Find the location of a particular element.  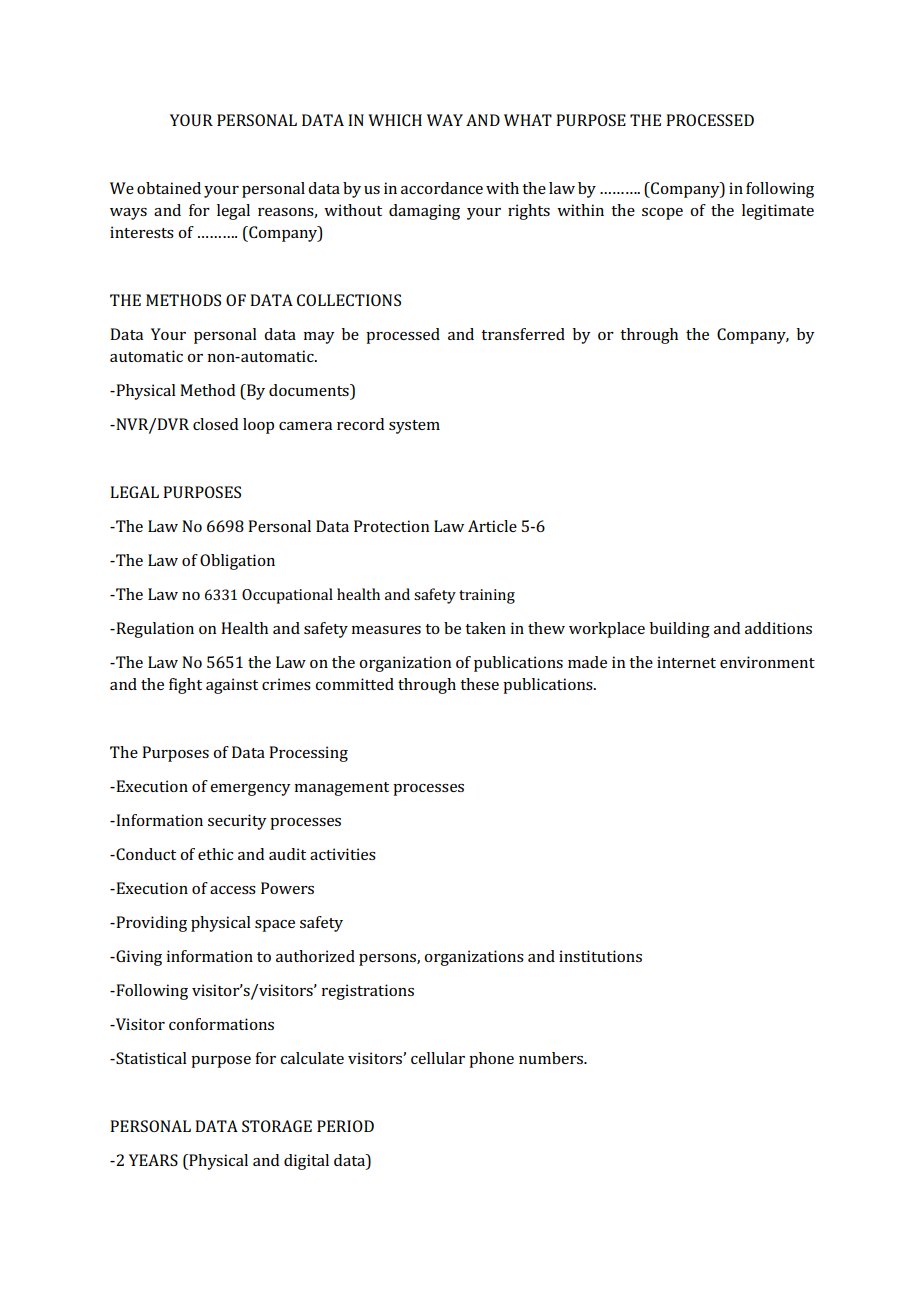

YEARS is located at coordinates (153, 1160).
